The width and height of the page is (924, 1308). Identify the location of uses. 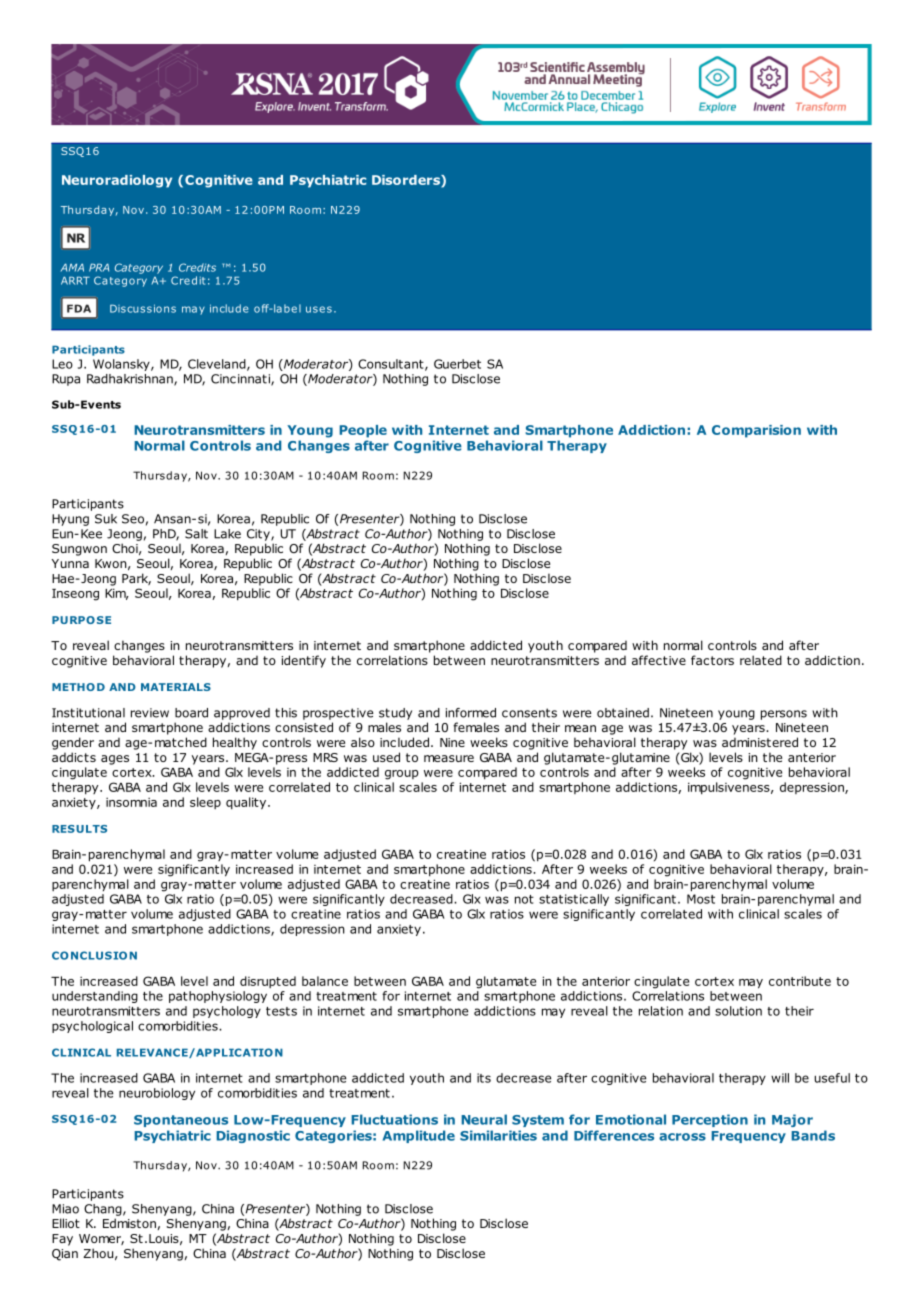
(319, 309).
